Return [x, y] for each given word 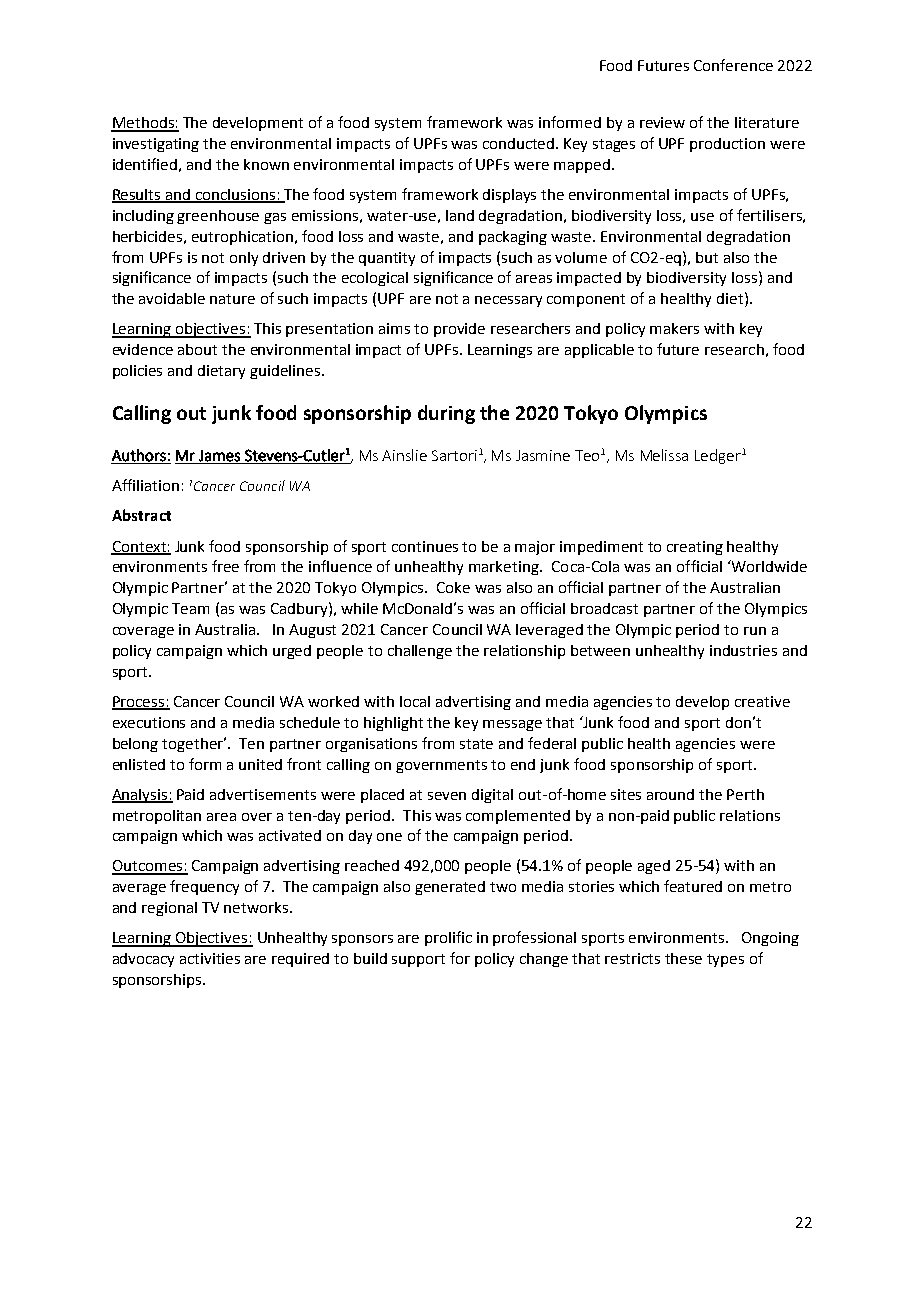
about [197, 349]
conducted [520, 143]
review [662, 122]
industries [743, 650]
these [683, 958]
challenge [420, 652]
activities [210, 958]
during [446, 414]
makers [674, 328]
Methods [143, 124]
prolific [448, 938]
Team [190, 608]
